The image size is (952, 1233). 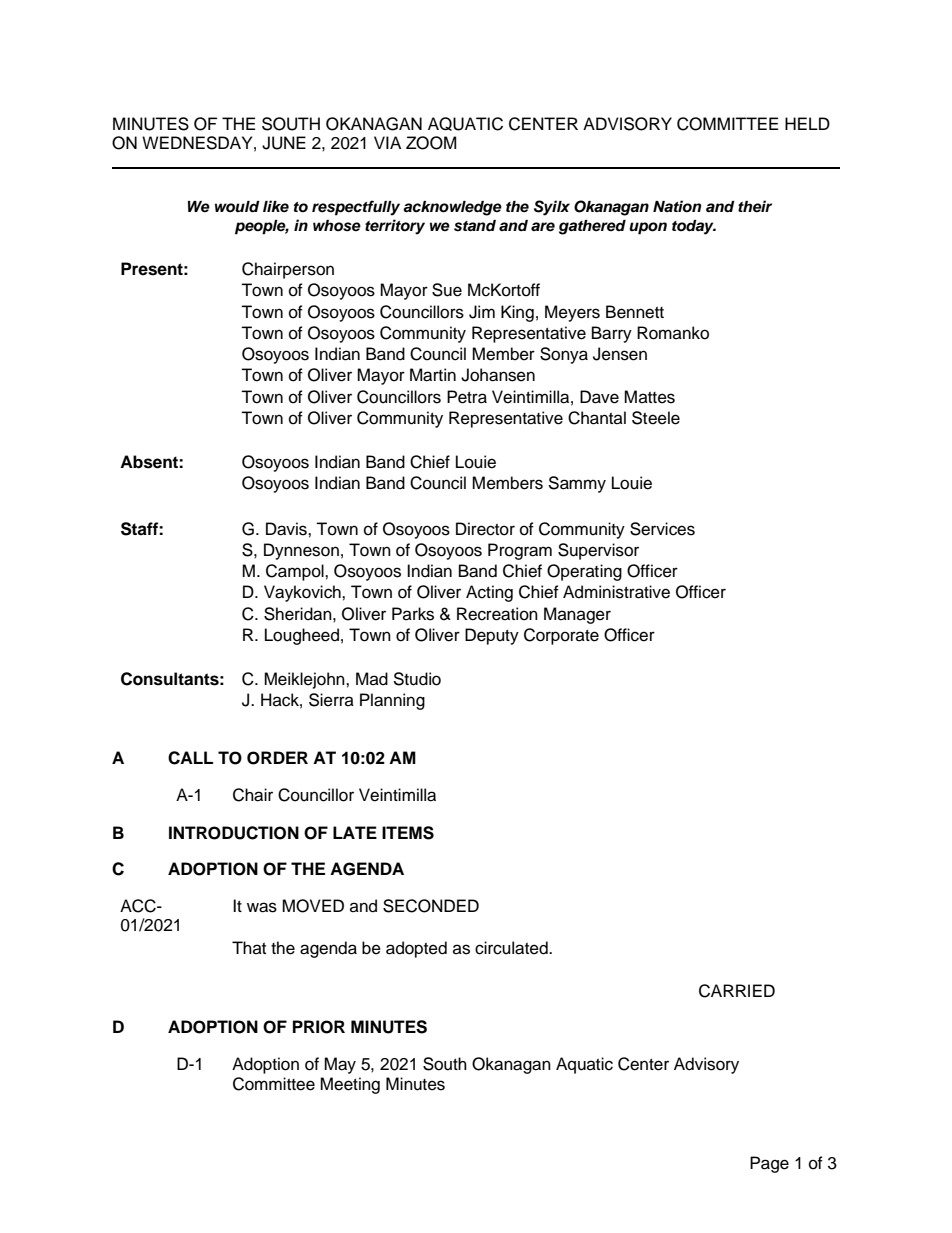 What do you see at coordinates (769, 1164) in the page?
I see `Page` at bounding box center [769, 1164].
